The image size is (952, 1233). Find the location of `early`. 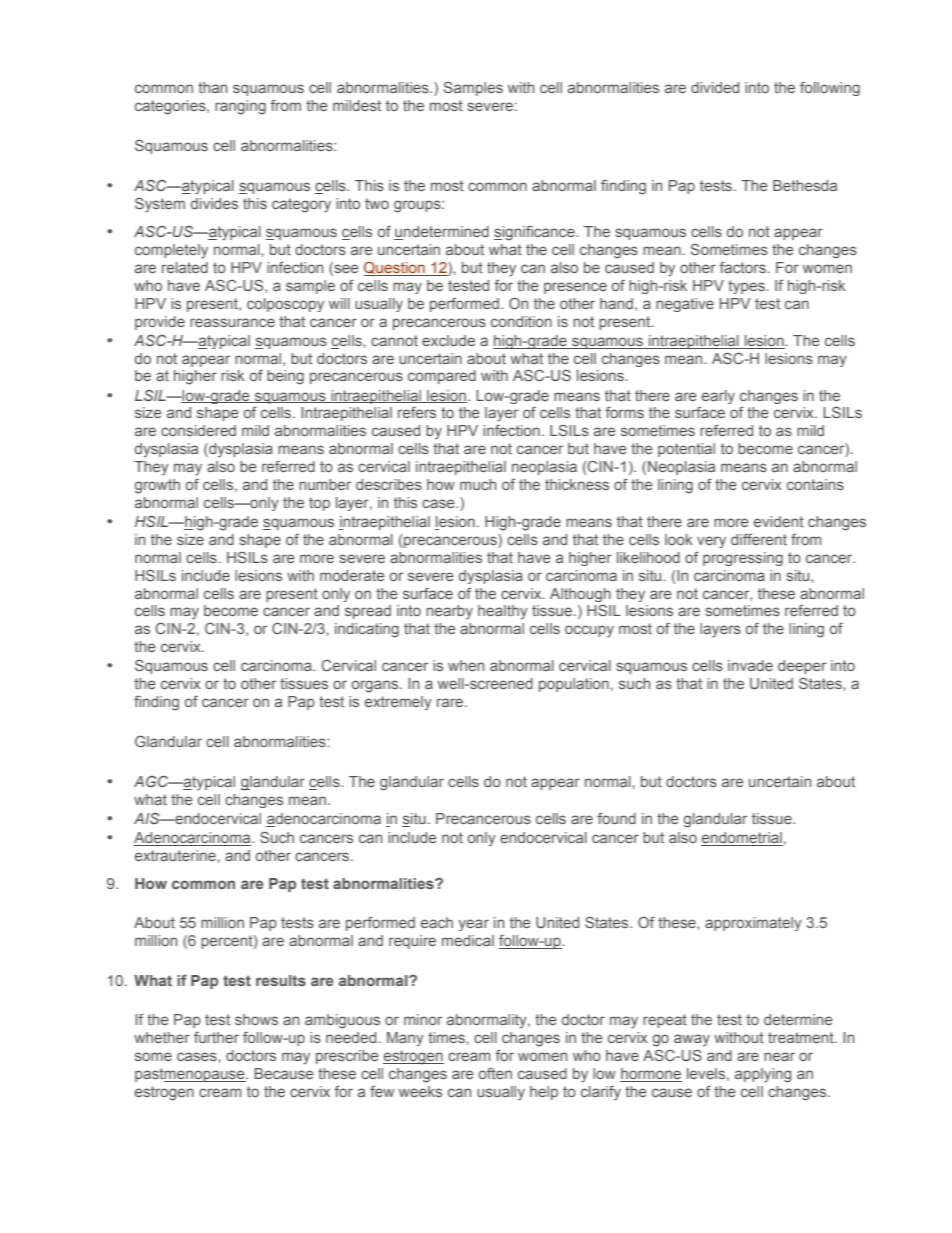

early is located at coordinates (718, 397).
